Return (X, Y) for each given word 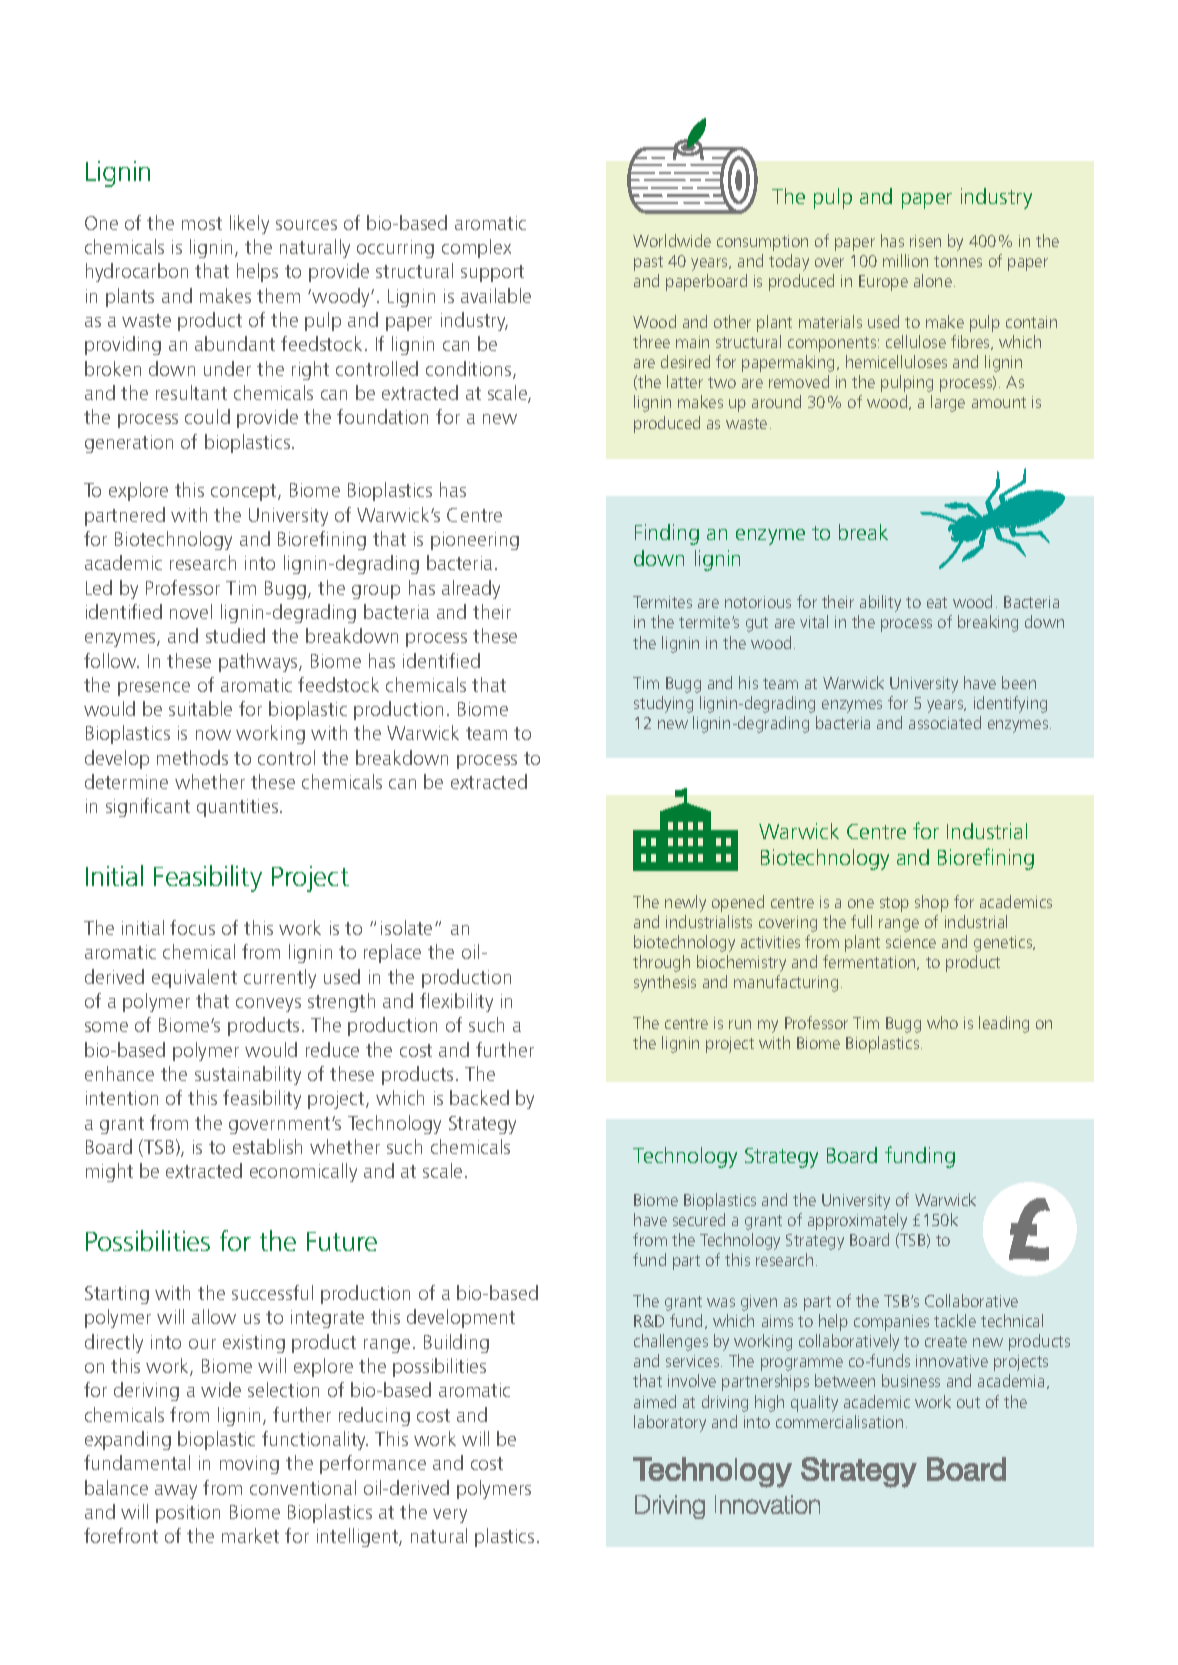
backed (479, 1097)
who (942, 1022)
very (450, 1516)
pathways (259, 662)
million (905, 260)
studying (663, 704)
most (202, 223)
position (188, 1514)
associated (945, 722)
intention (122, 1098)
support (492, 273)
